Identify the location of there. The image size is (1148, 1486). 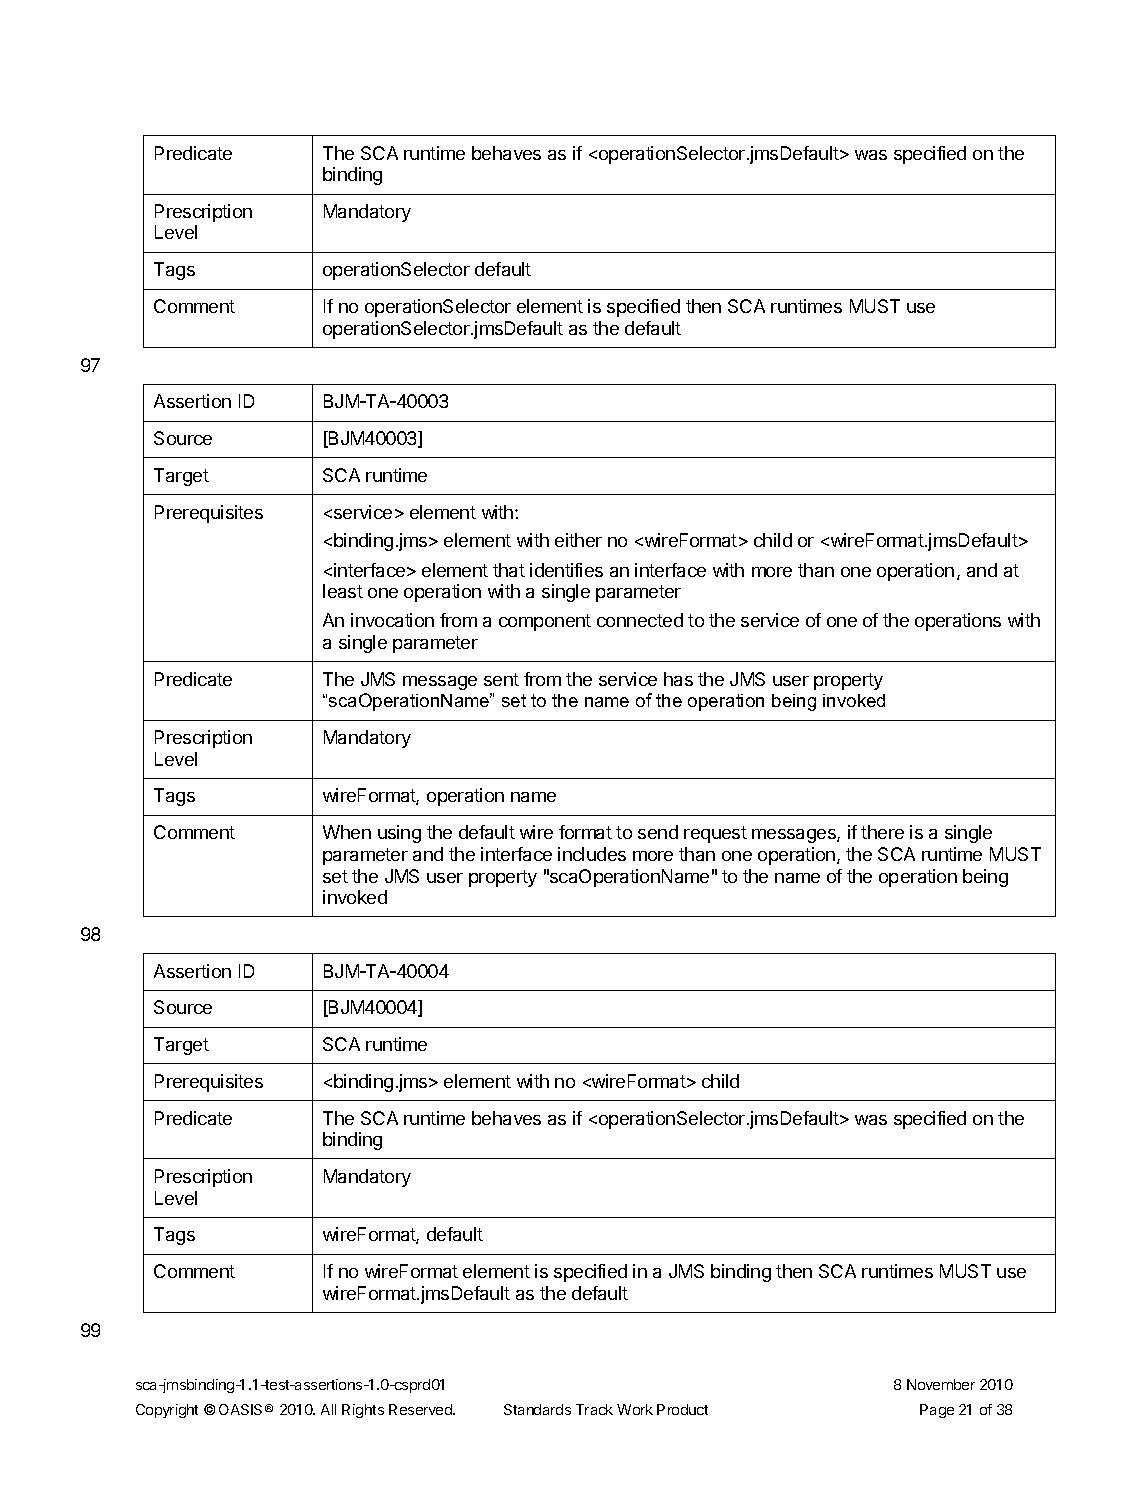
(882, 832).
